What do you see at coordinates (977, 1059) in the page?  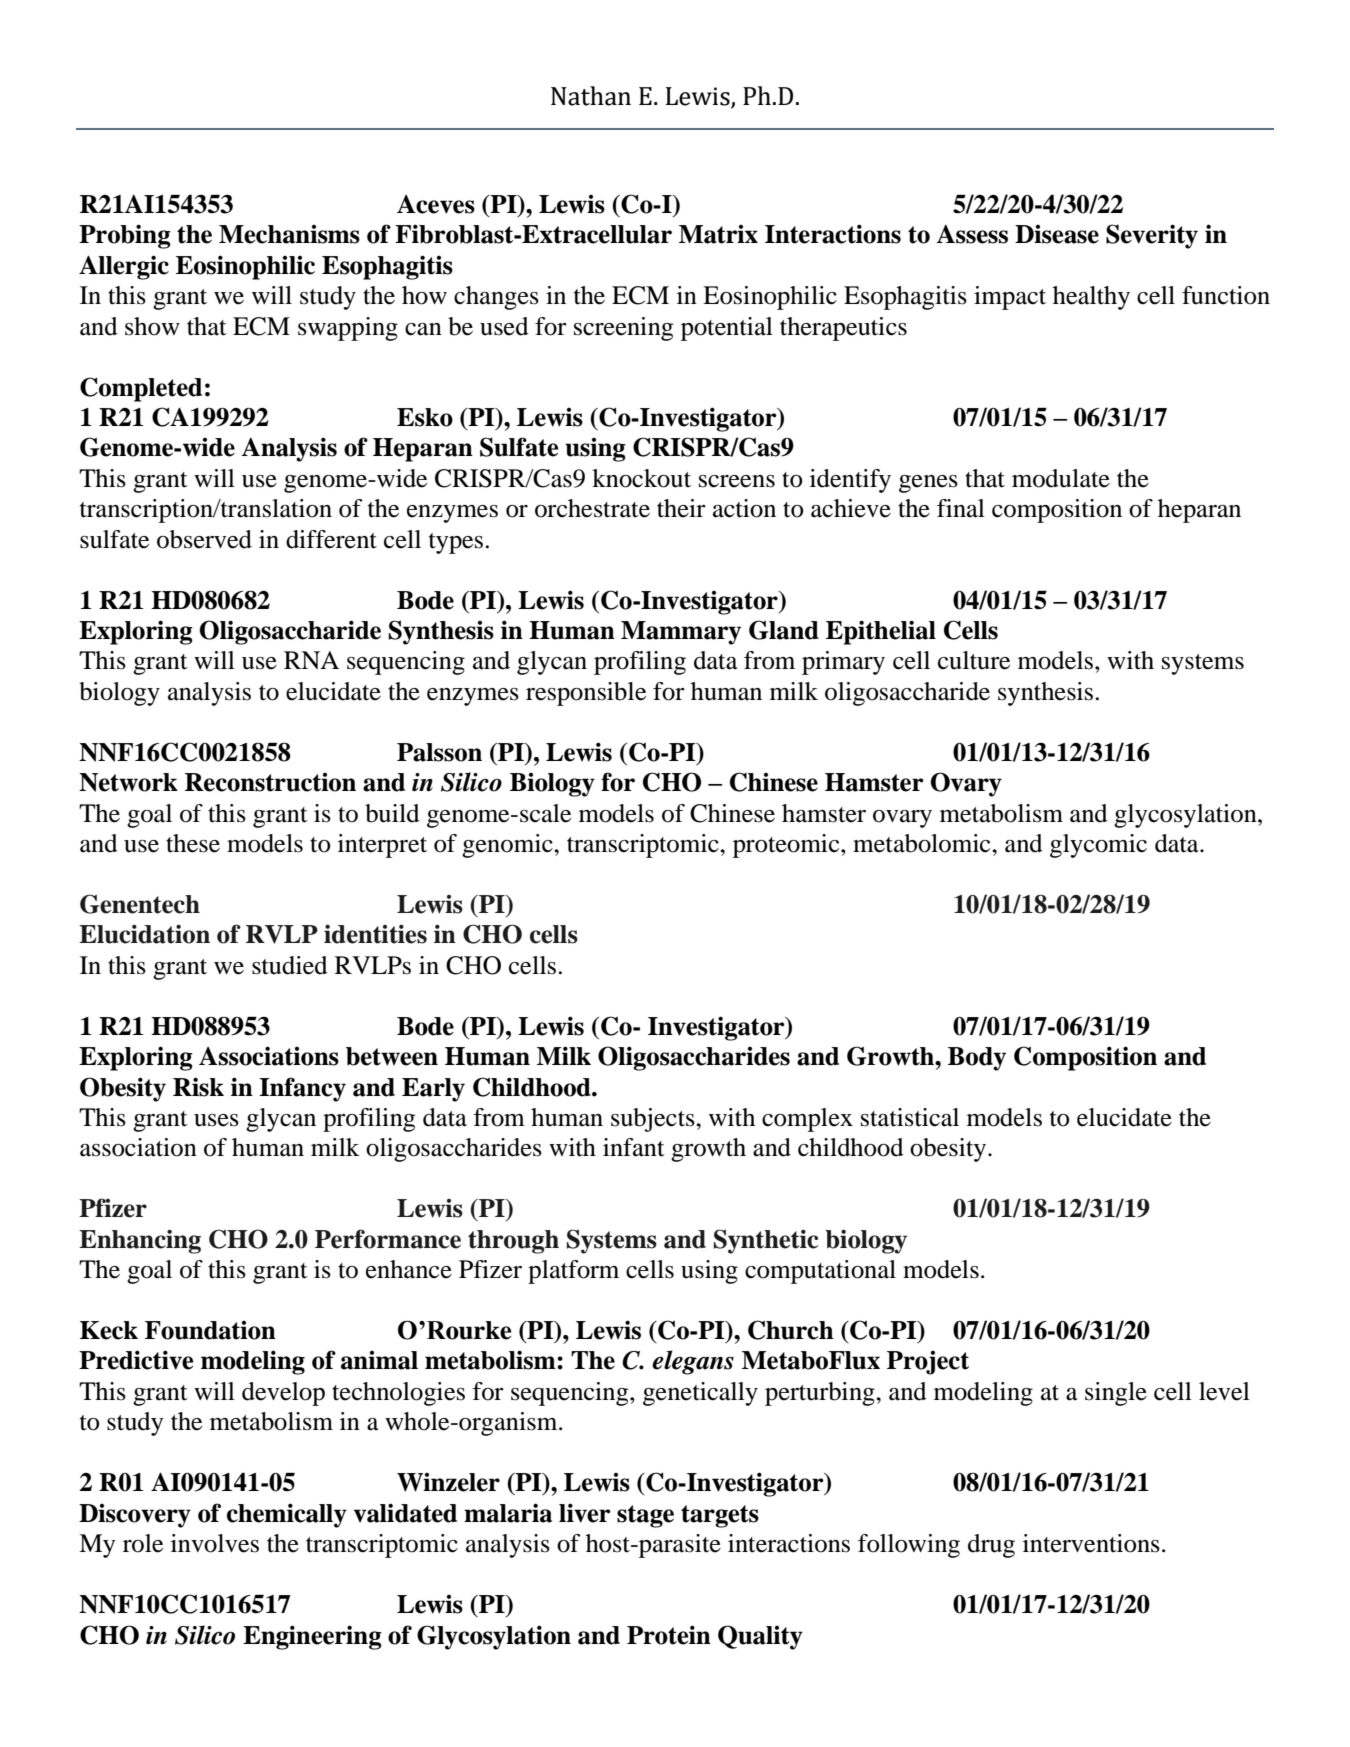 I see `Body` at bounding box center [977, 1059].
